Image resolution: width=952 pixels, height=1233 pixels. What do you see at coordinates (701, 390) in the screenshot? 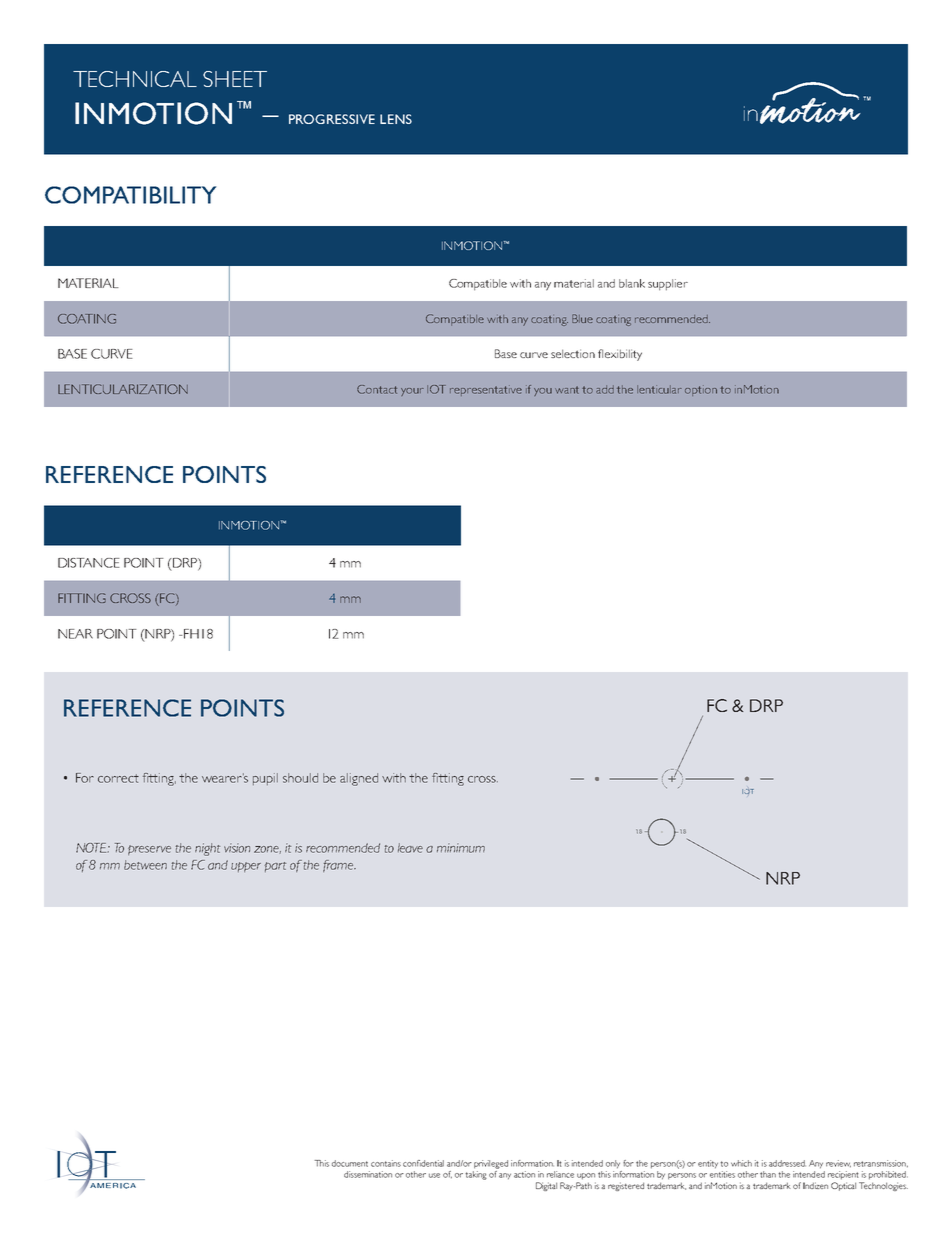
I see `option` at bounding box center [701, 390].
